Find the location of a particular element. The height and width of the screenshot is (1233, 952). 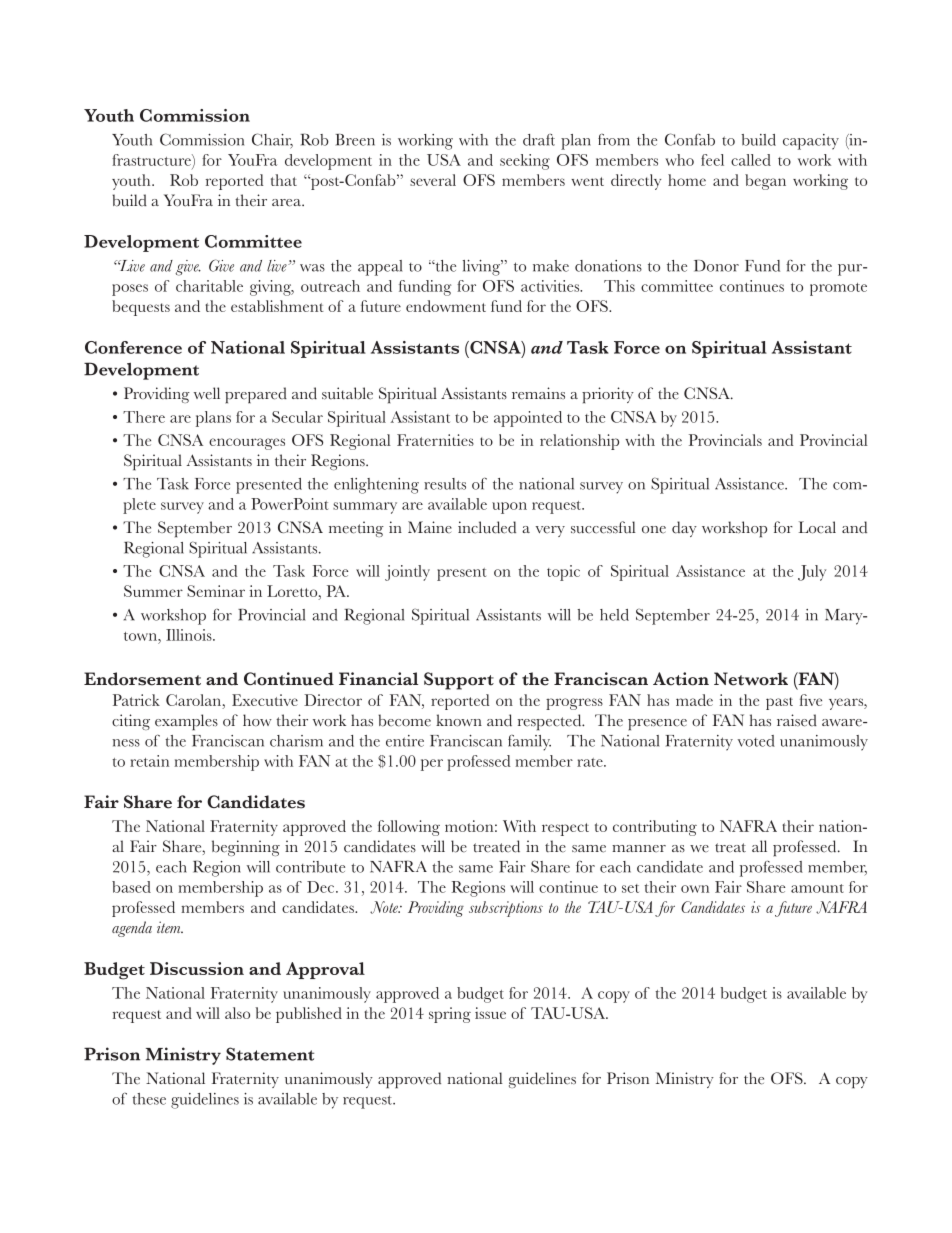

issue is located at coordinates (490, 1013).
